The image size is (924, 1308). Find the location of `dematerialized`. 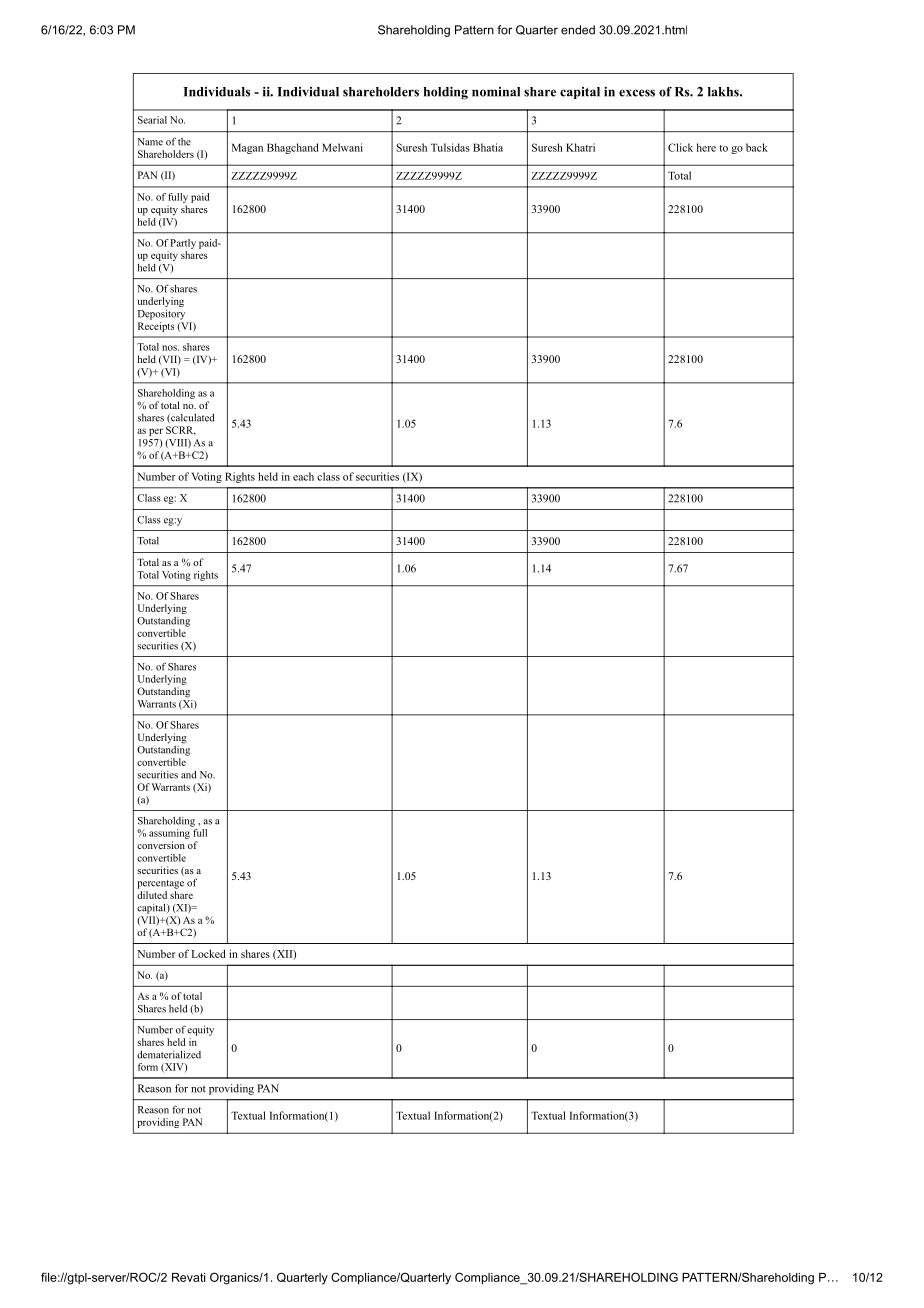

dematerialized is located at coordinates (169, 1054).
